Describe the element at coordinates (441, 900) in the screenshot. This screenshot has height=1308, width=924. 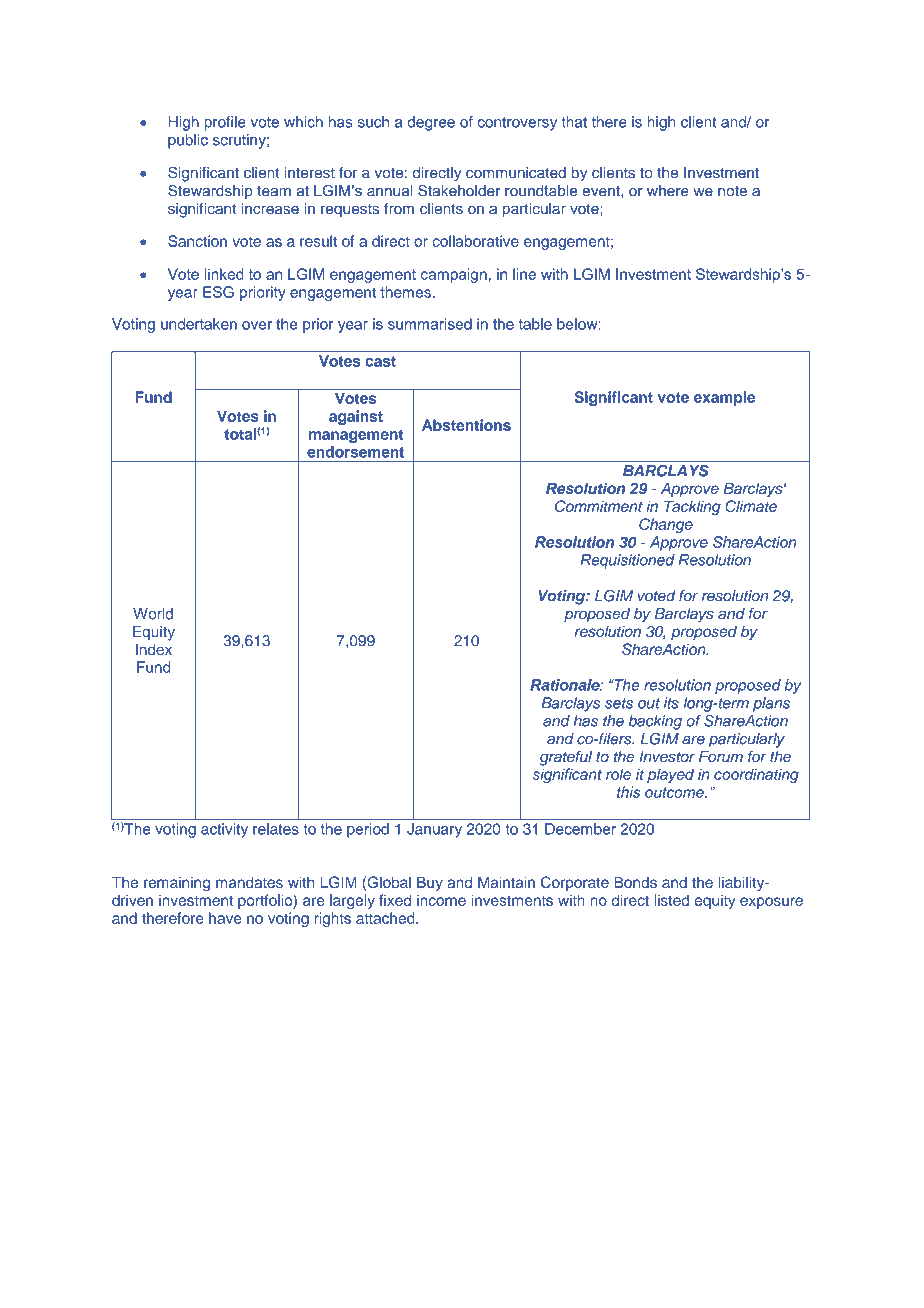
I see `income` at that location.
